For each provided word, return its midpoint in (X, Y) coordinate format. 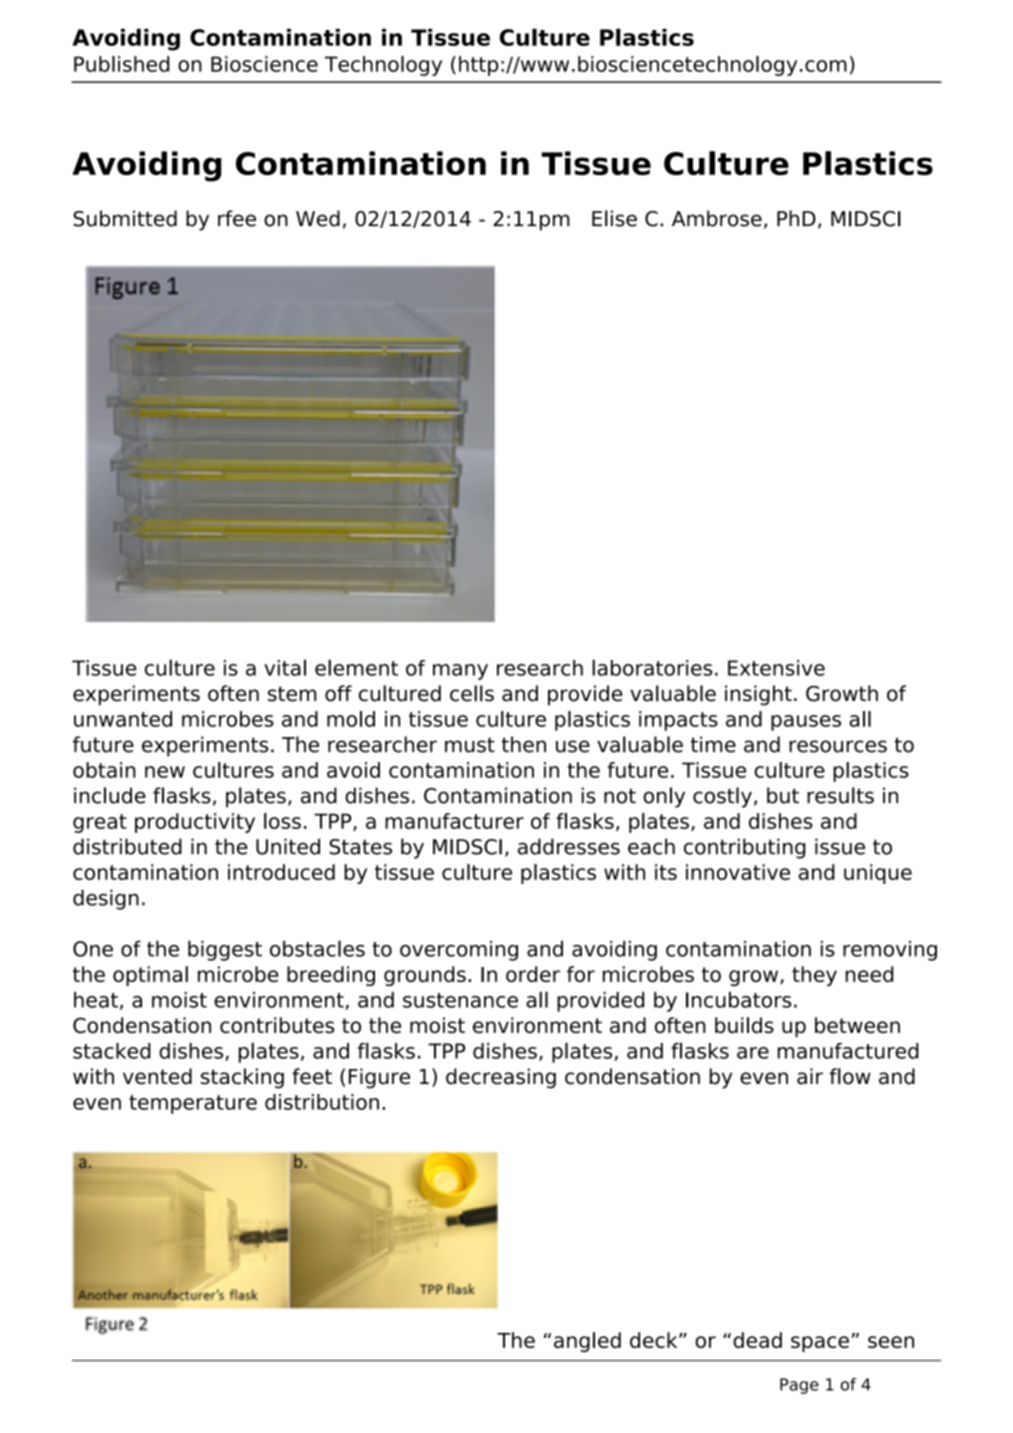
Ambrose (717, 218)
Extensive (776, 668)
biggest (225, 950)
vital (285, 667)
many (460, 672)
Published (122, 64)
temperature (193, 1104)
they (814, 976)
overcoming (459, 950)
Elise (614, 218)
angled (587, 1342)
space (820, 1344)
